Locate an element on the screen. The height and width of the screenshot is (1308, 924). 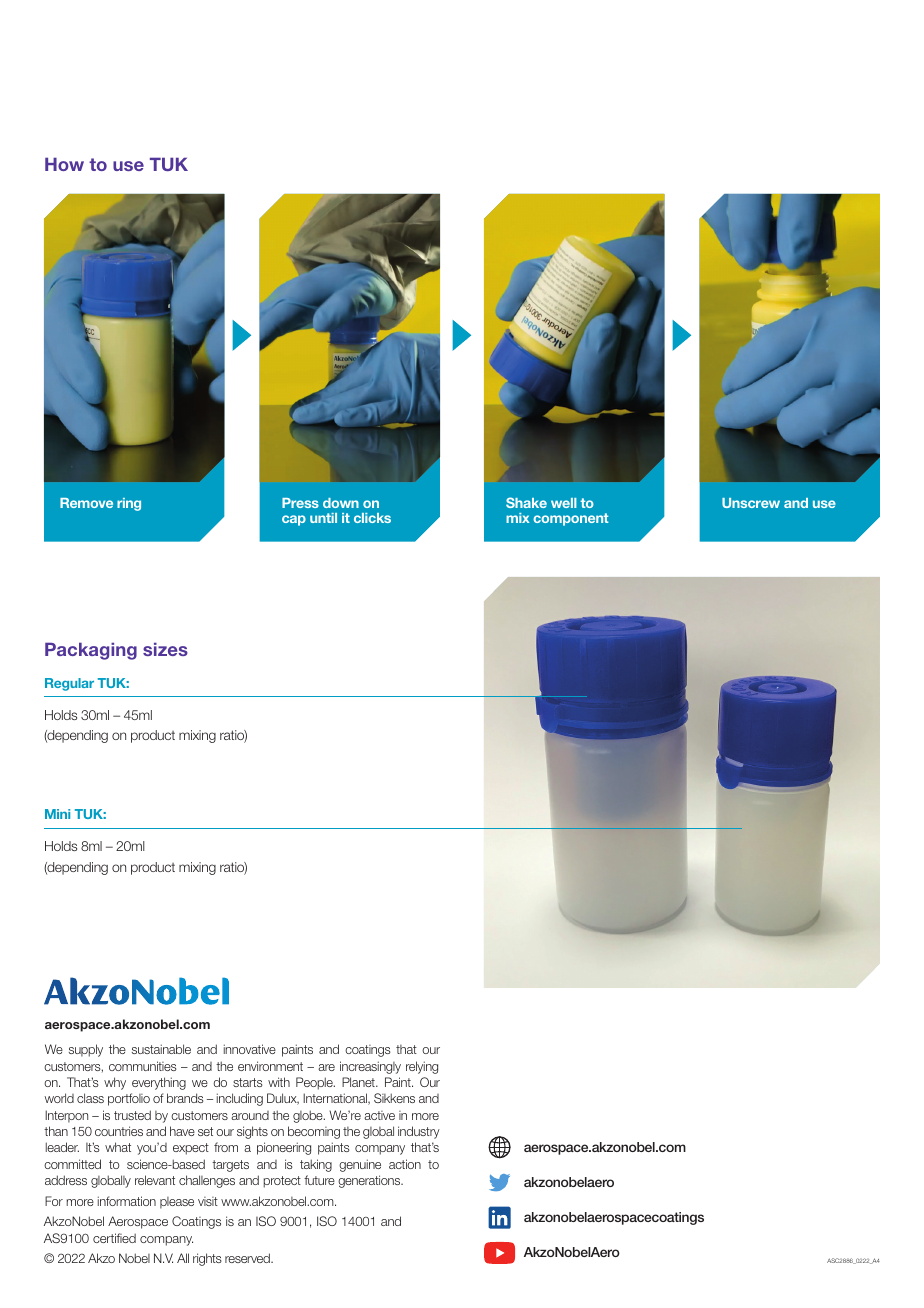
action is located at coordinates (405, 1164).
